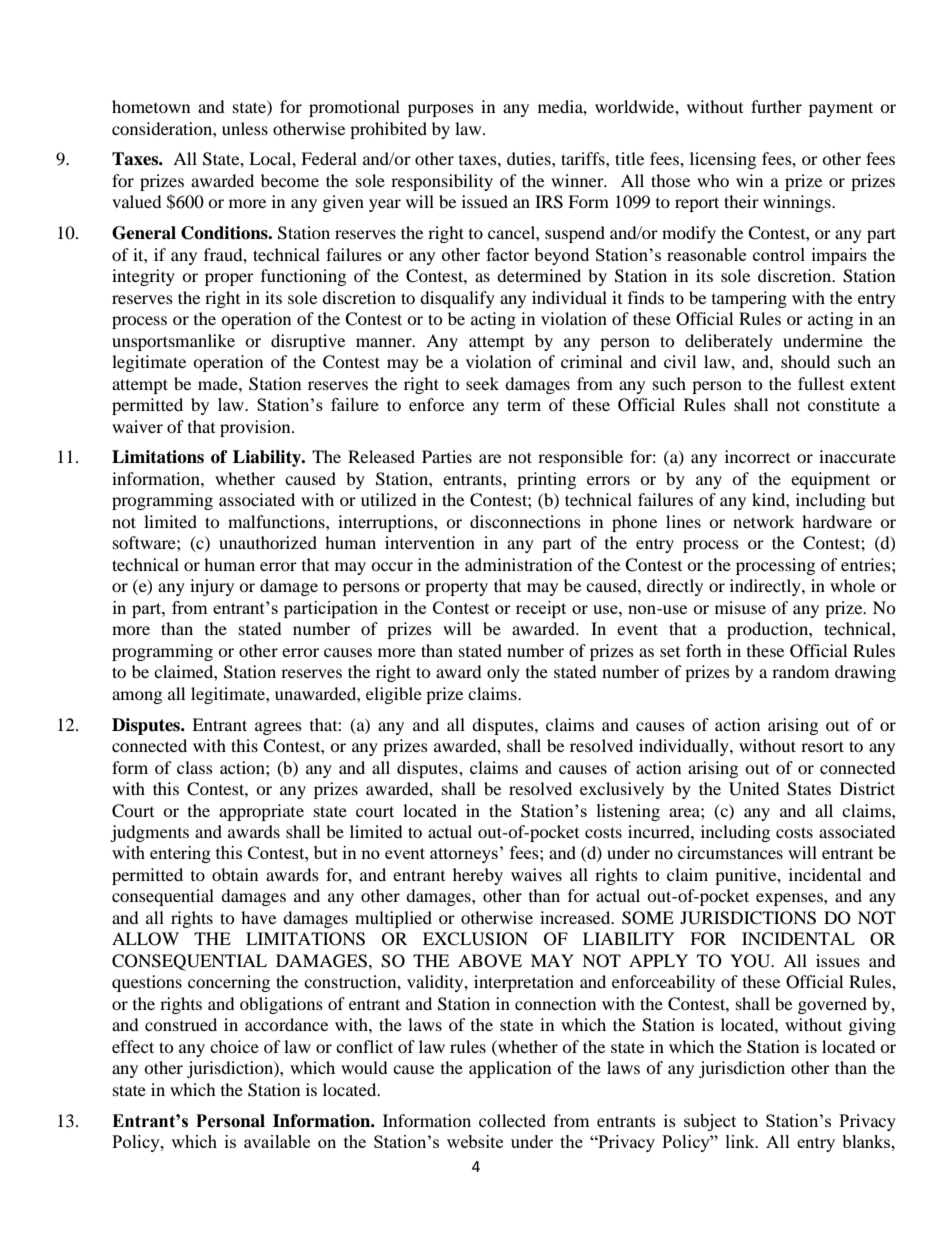 This document has height=1233, width=952. Describe the element at coordinates (512, 1120) in the document. I see `collected` at that location.
